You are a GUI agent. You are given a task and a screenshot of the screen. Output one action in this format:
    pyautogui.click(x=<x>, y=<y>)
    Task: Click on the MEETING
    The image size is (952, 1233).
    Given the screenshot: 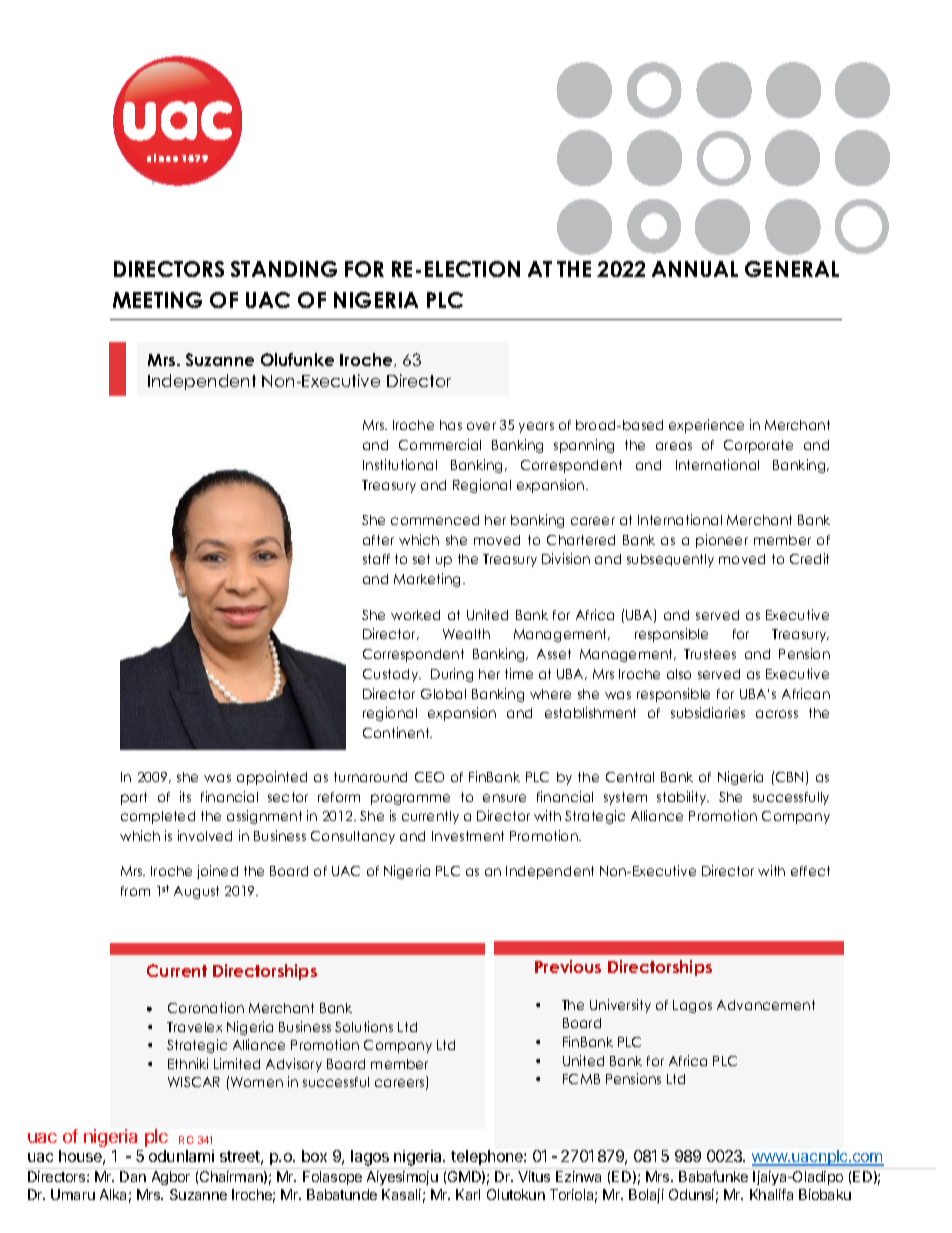 What is the action you would take?
    pyautogui.click(x=157, y=300)
